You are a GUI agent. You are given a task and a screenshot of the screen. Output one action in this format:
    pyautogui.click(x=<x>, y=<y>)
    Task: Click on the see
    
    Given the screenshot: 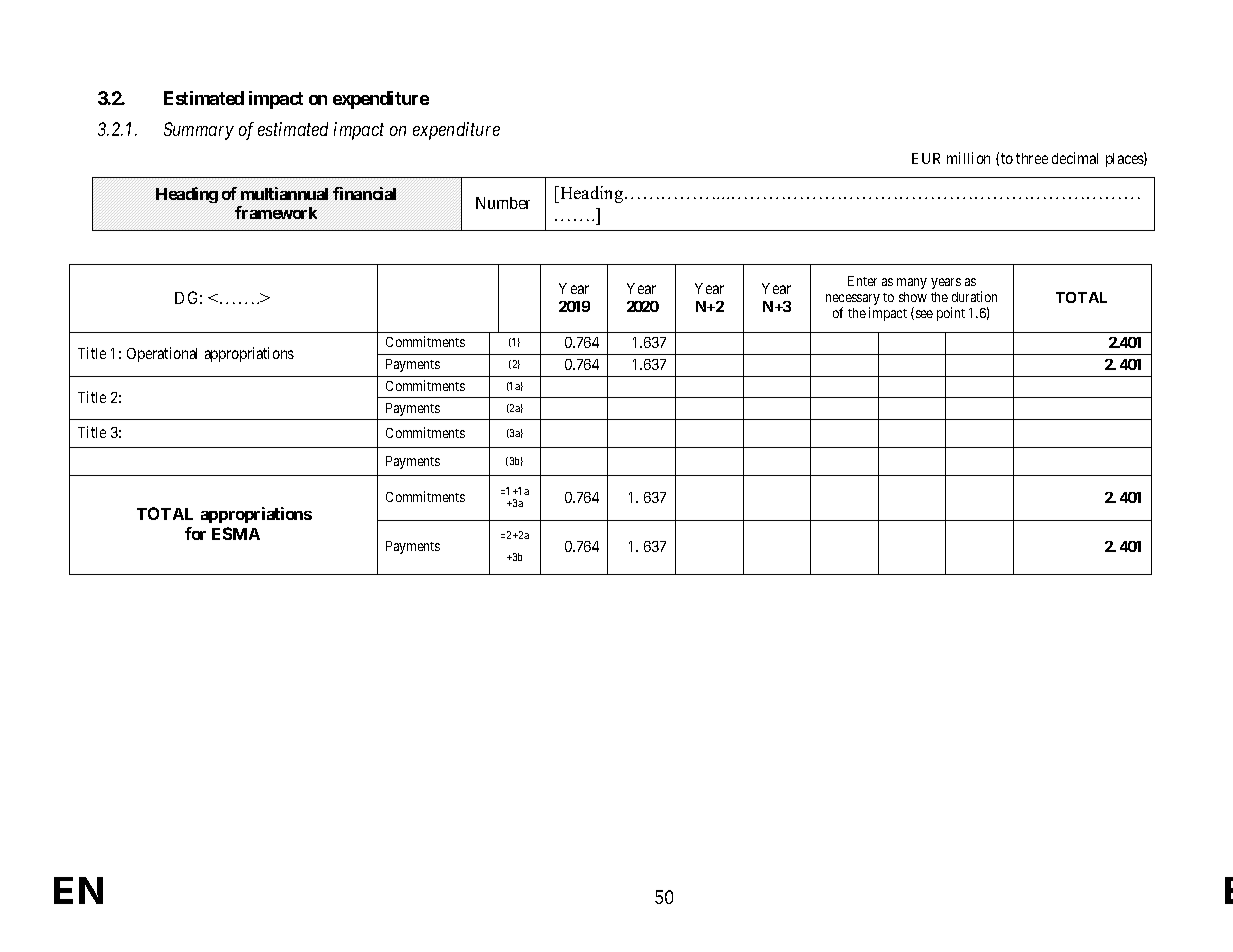 What is the action you would take?
    pyautogui.click(x=923, y=315)
